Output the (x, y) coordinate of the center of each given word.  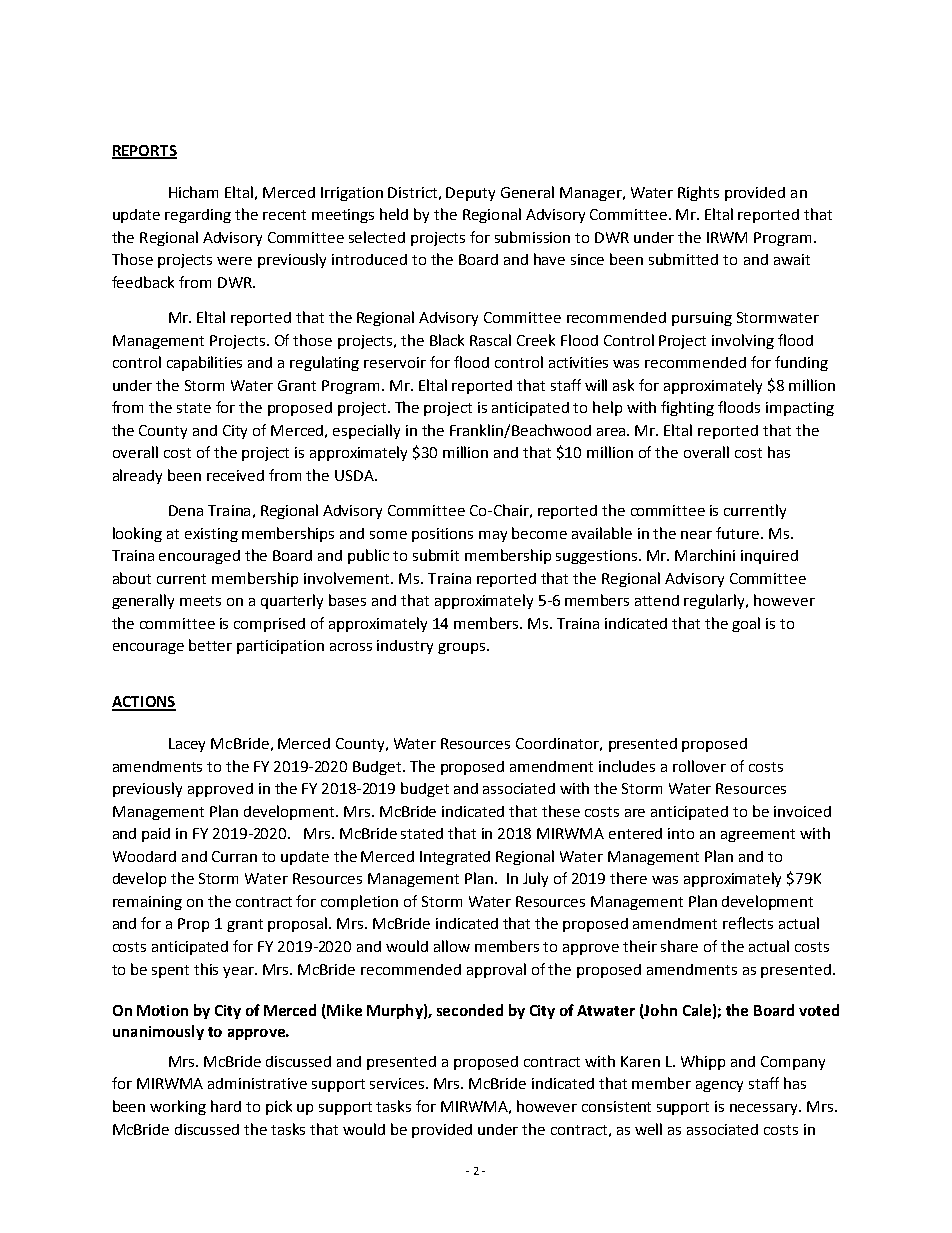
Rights (698, 193)
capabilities (204, 363)
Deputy (470, 194)
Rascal (490, 340)
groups (463, 648)
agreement (758, 835)
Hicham (193, 192)
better (210, 645)
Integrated (455, 858)
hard (226, 1106)
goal (746, 624)
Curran (234, 856)
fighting (687, 408)
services (398, 1083)
